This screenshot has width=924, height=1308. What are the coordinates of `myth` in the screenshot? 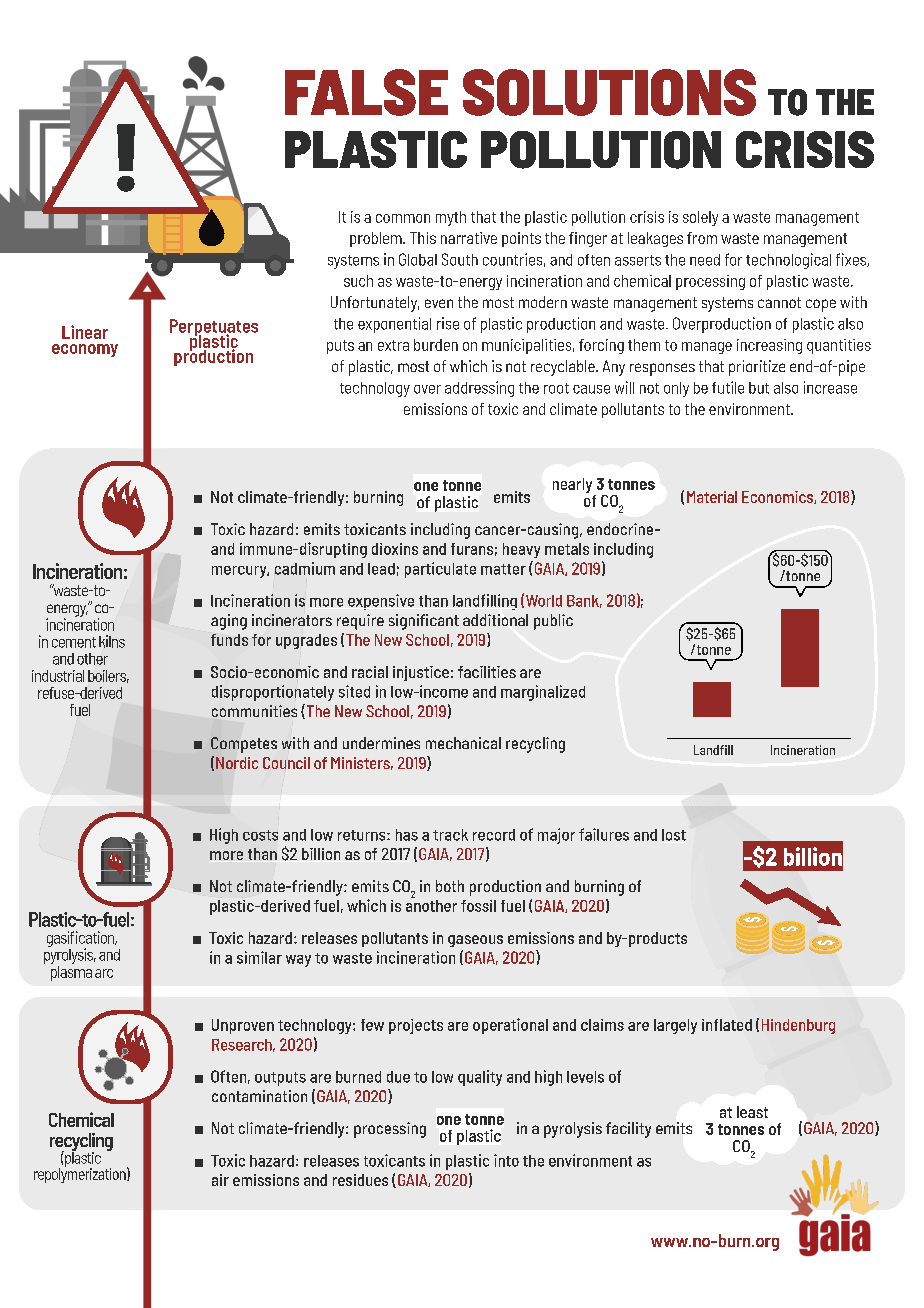 It's located at (451, 218).
